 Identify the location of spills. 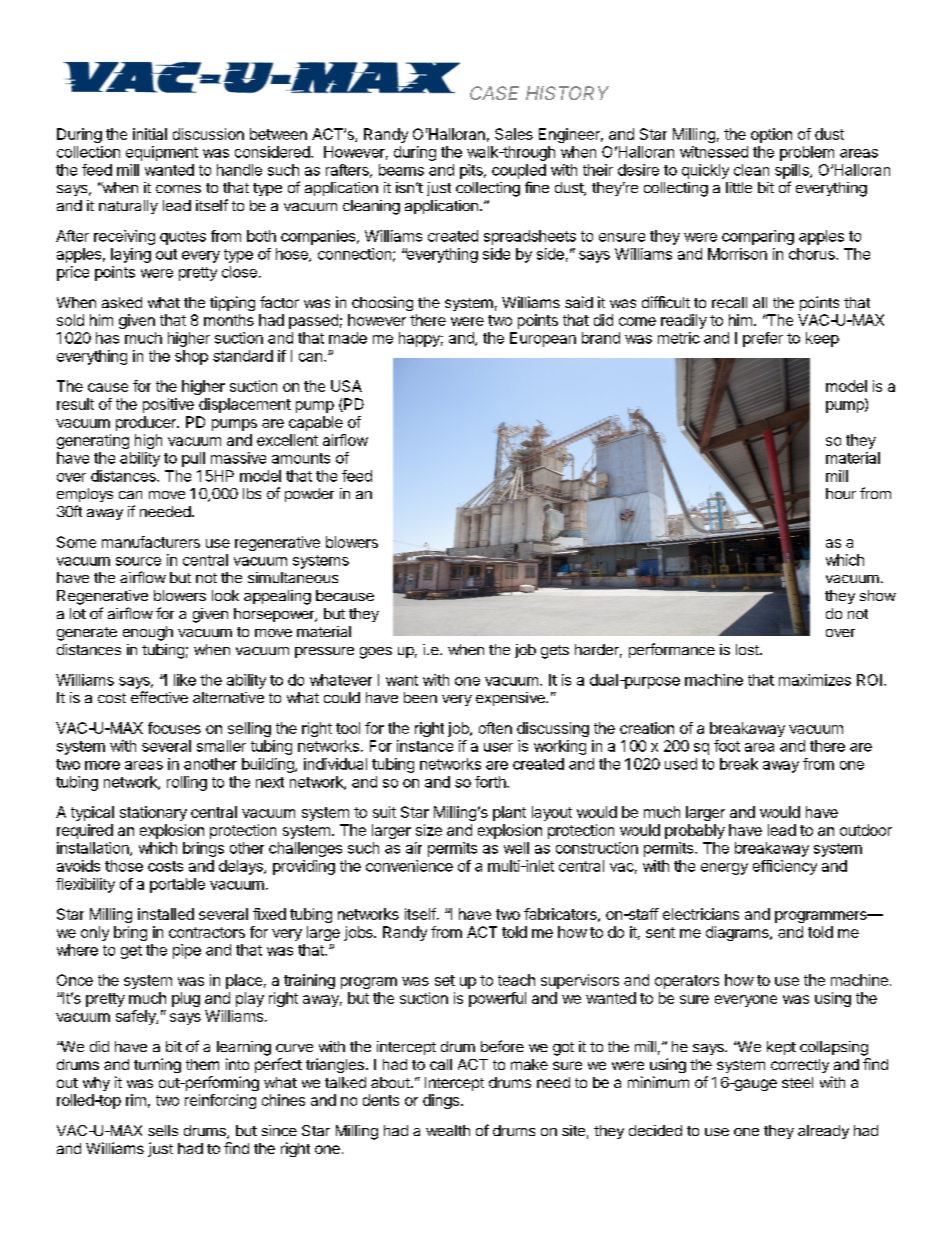
(793, 171).
